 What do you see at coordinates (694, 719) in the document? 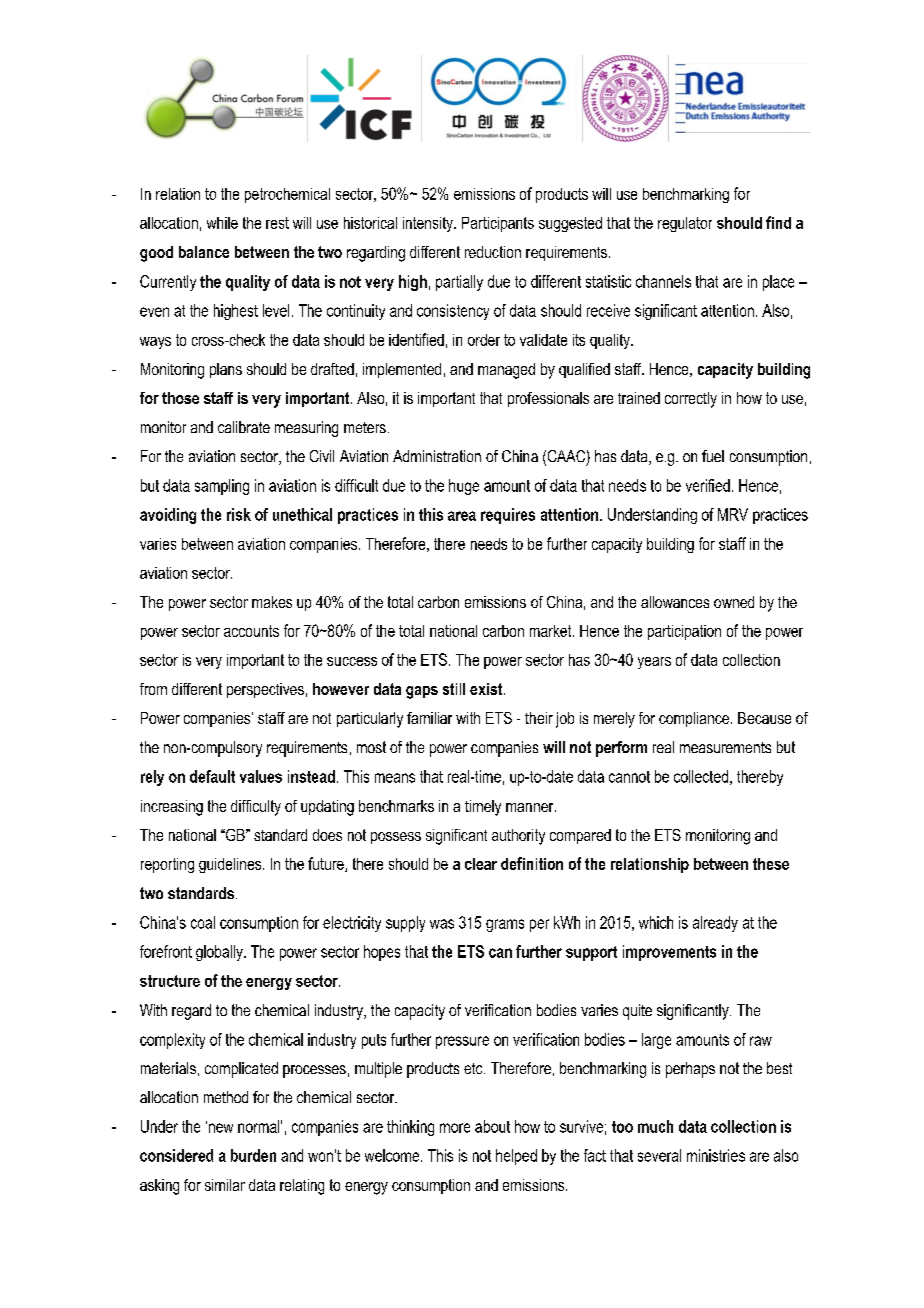
I see `compliance` at bounding box center [694, 719].
